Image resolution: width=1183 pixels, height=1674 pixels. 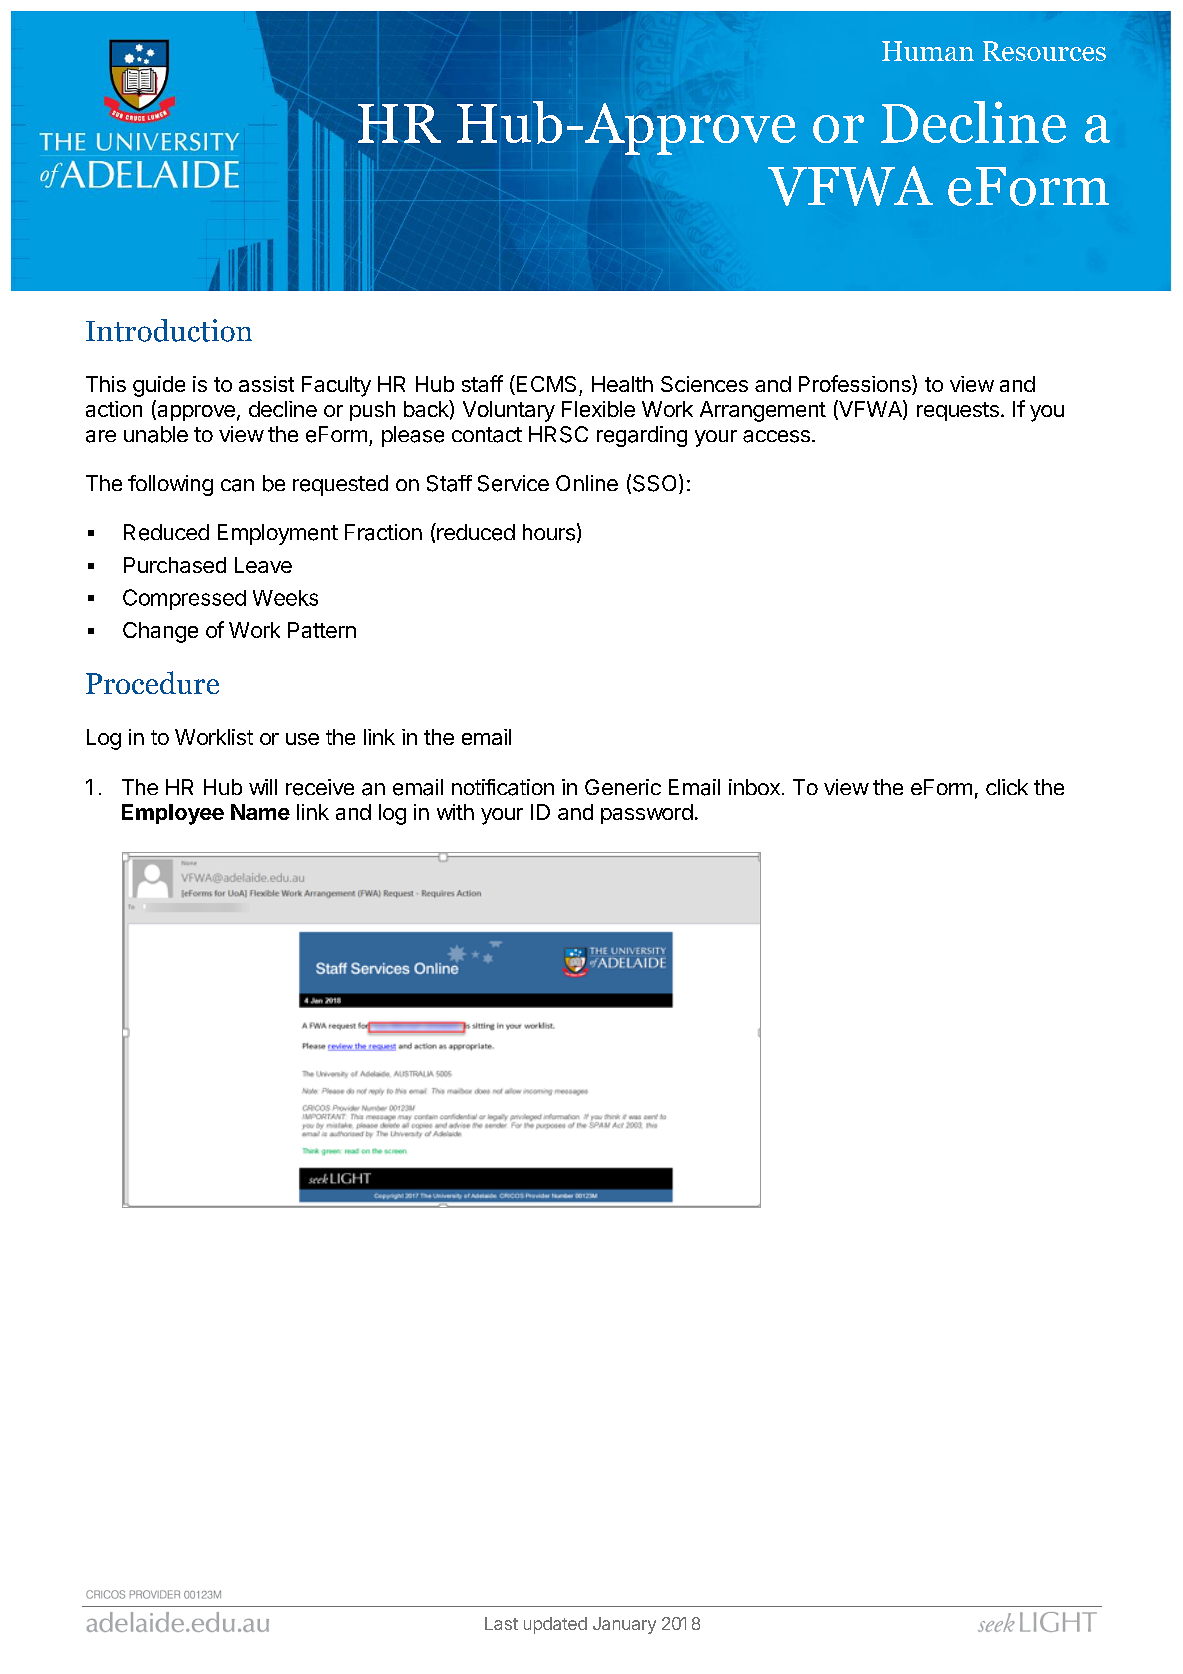 I want to click on Health, so click(x=622, y=384).
